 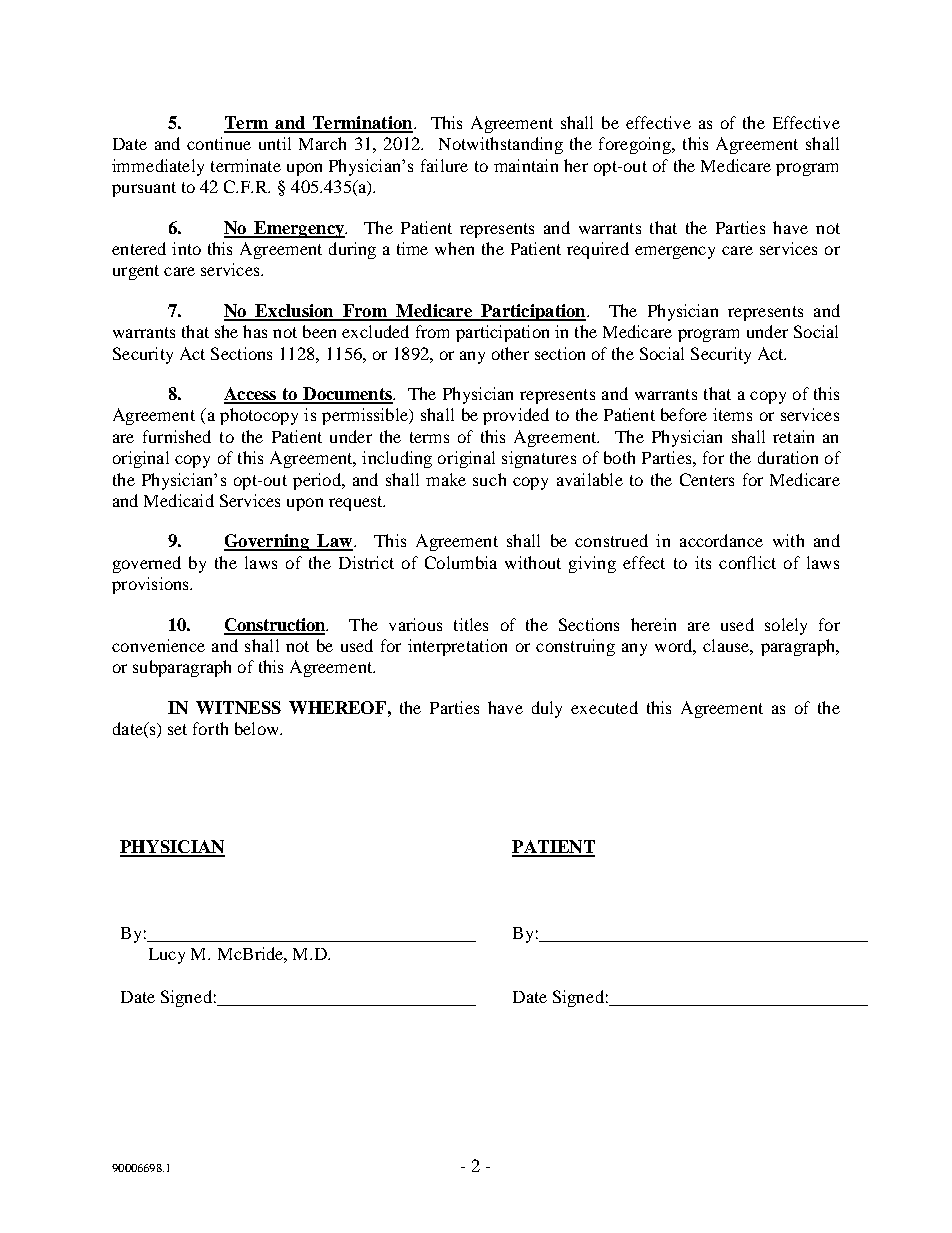 I want to click on Lucy, so click(x=167, y=956).
